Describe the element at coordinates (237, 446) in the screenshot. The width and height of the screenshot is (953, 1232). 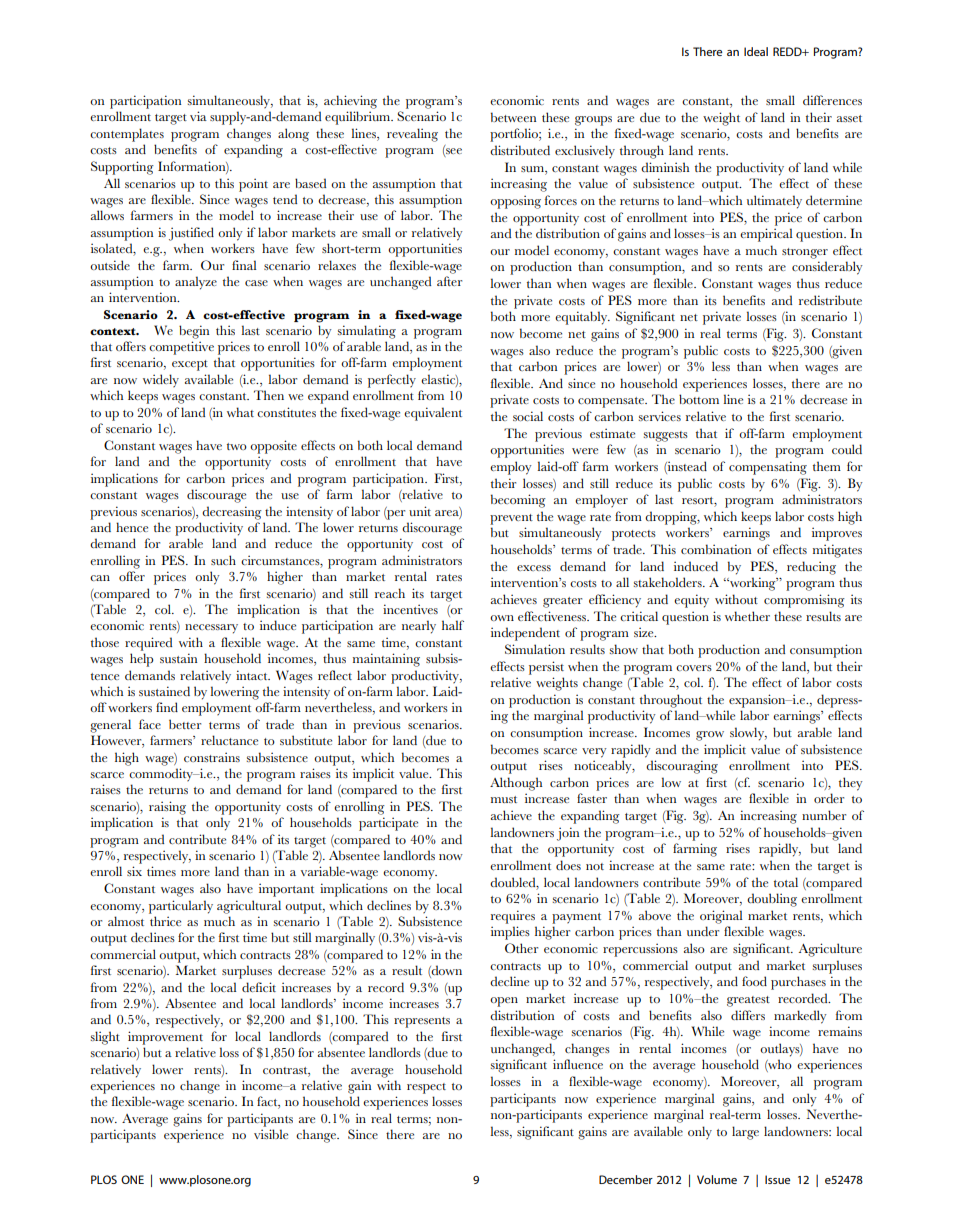
I see `two` at that location.
